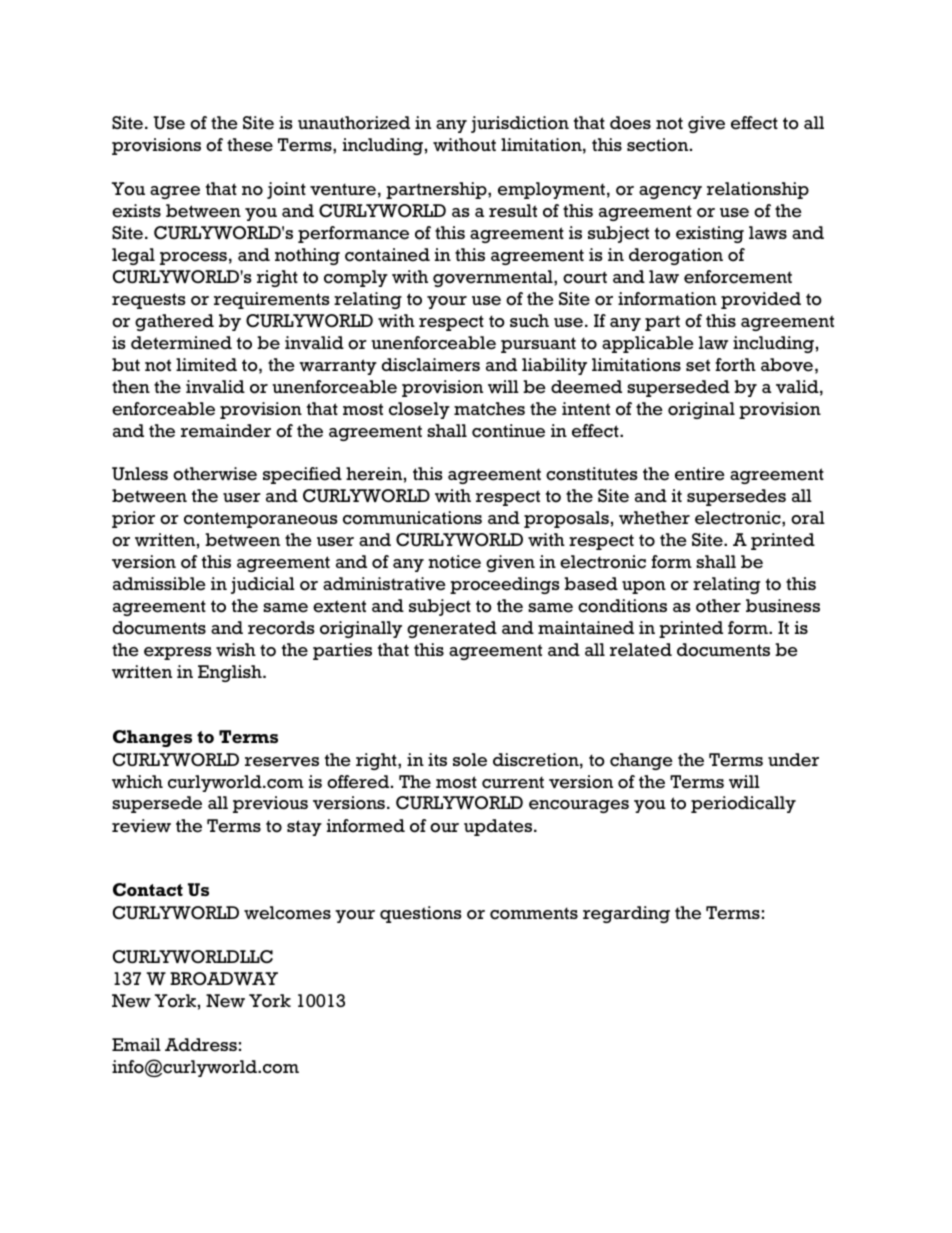  I want to click on these, so click(250, 145).
